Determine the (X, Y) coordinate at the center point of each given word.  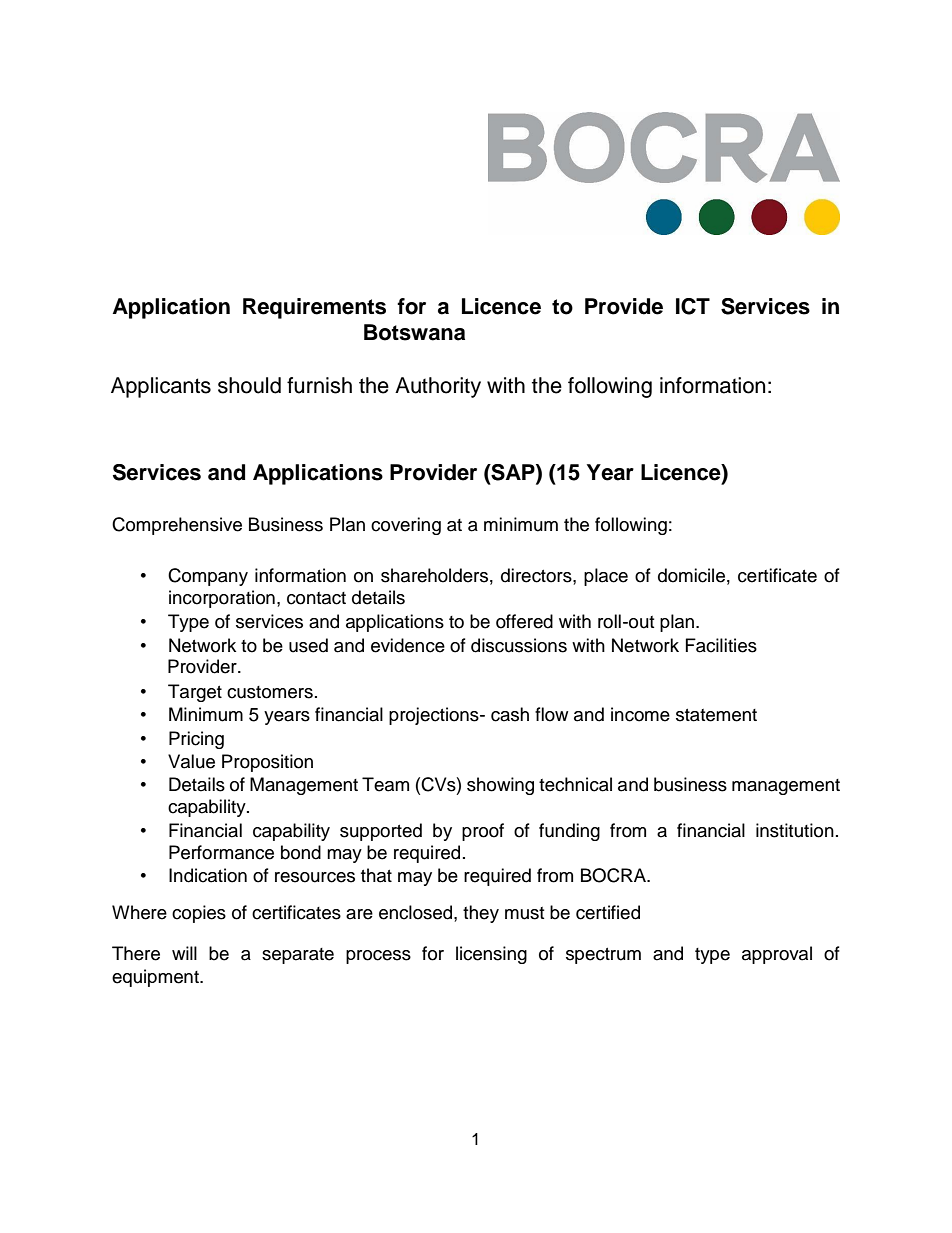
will (184, 953)
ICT (693, 306)
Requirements (314, 308)
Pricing (196, 740)
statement (716, 715)
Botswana (414, 332)
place (606, 577)
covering (406, 526)
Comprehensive (177, 526)
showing (500, 786)
